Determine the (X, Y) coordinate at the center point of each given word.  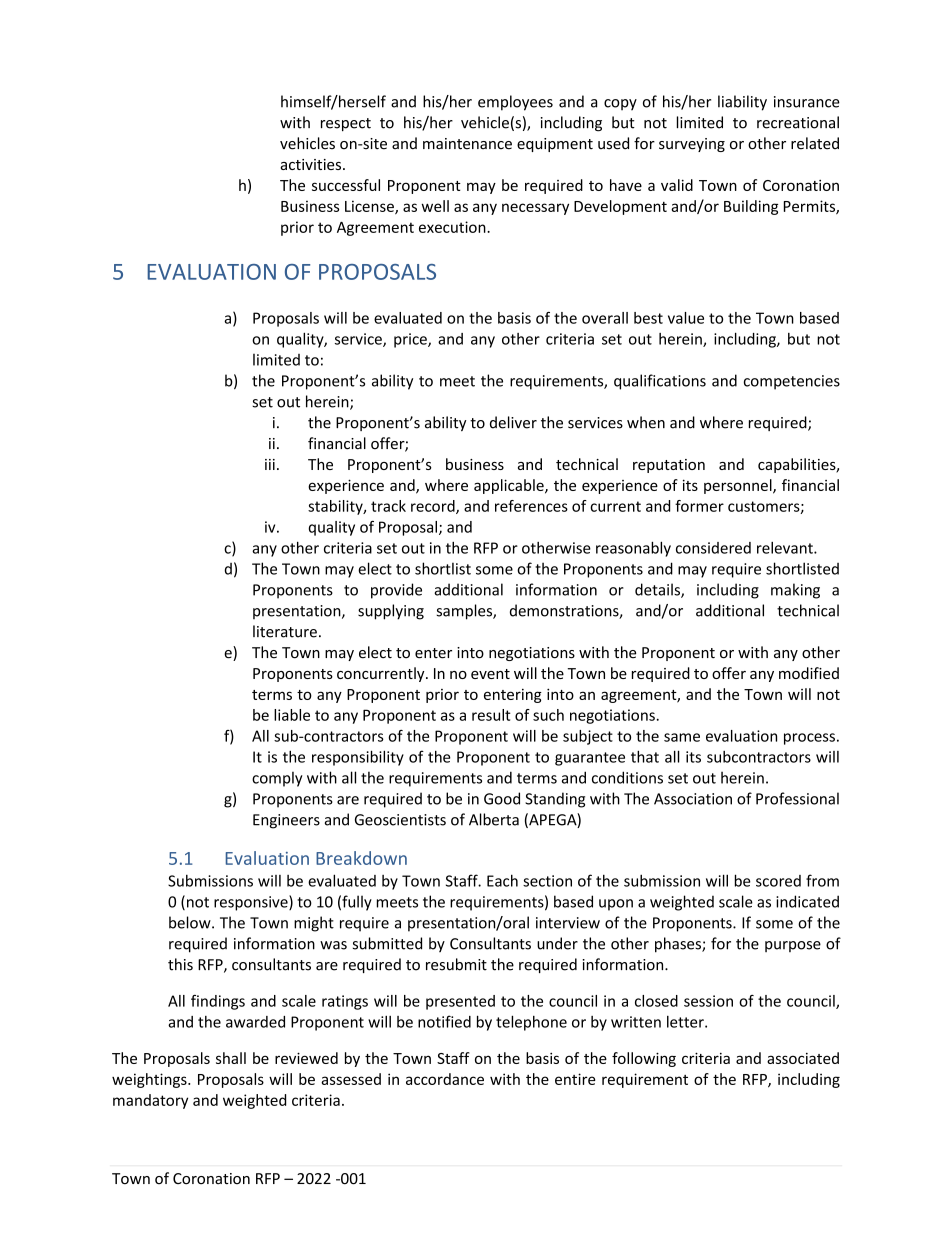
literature (285, 631)
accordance (445, 1079)
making (795, 591)
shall (231, 1058)
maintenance (467, 144)
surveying (692, 145)
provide (396, 591)
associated (803, 1058)
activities (312, 164)
